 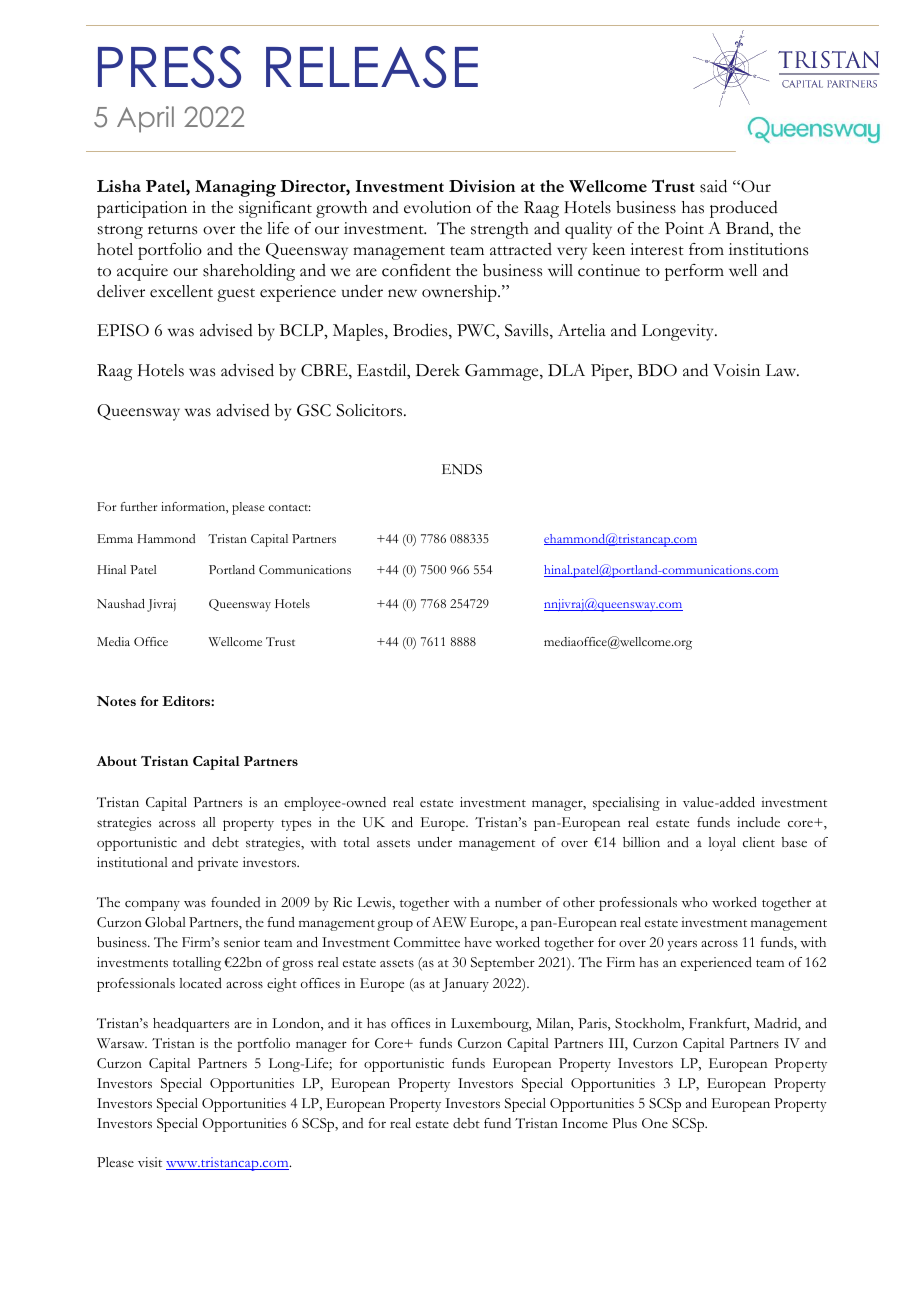 What do you see at coordinates (139, 506) in the screenshot?
I see `further` at bounding box center [139, 506].
